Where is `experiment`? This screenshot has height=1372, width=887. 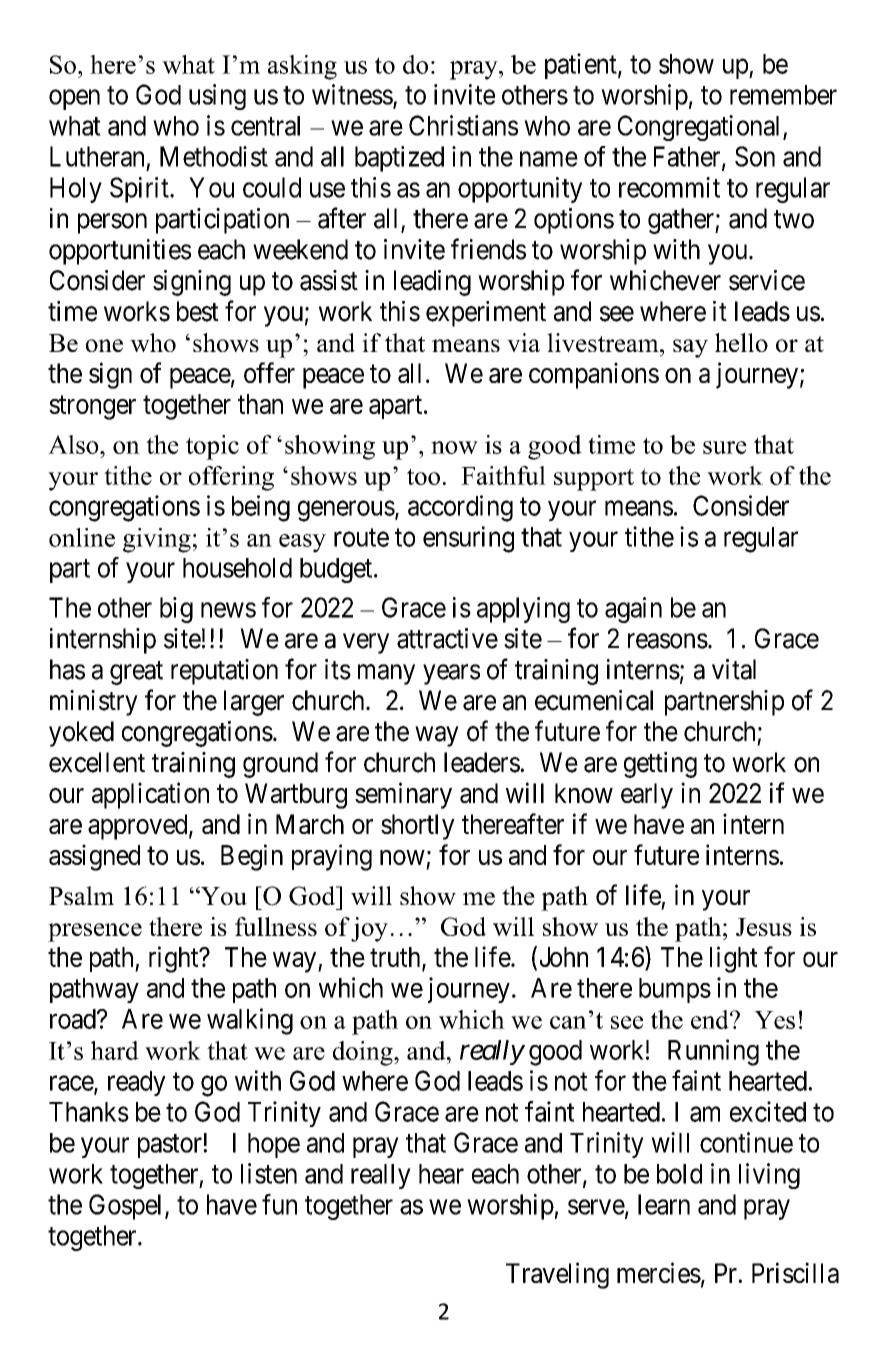 experiment is located at coordinates (486, 314).
